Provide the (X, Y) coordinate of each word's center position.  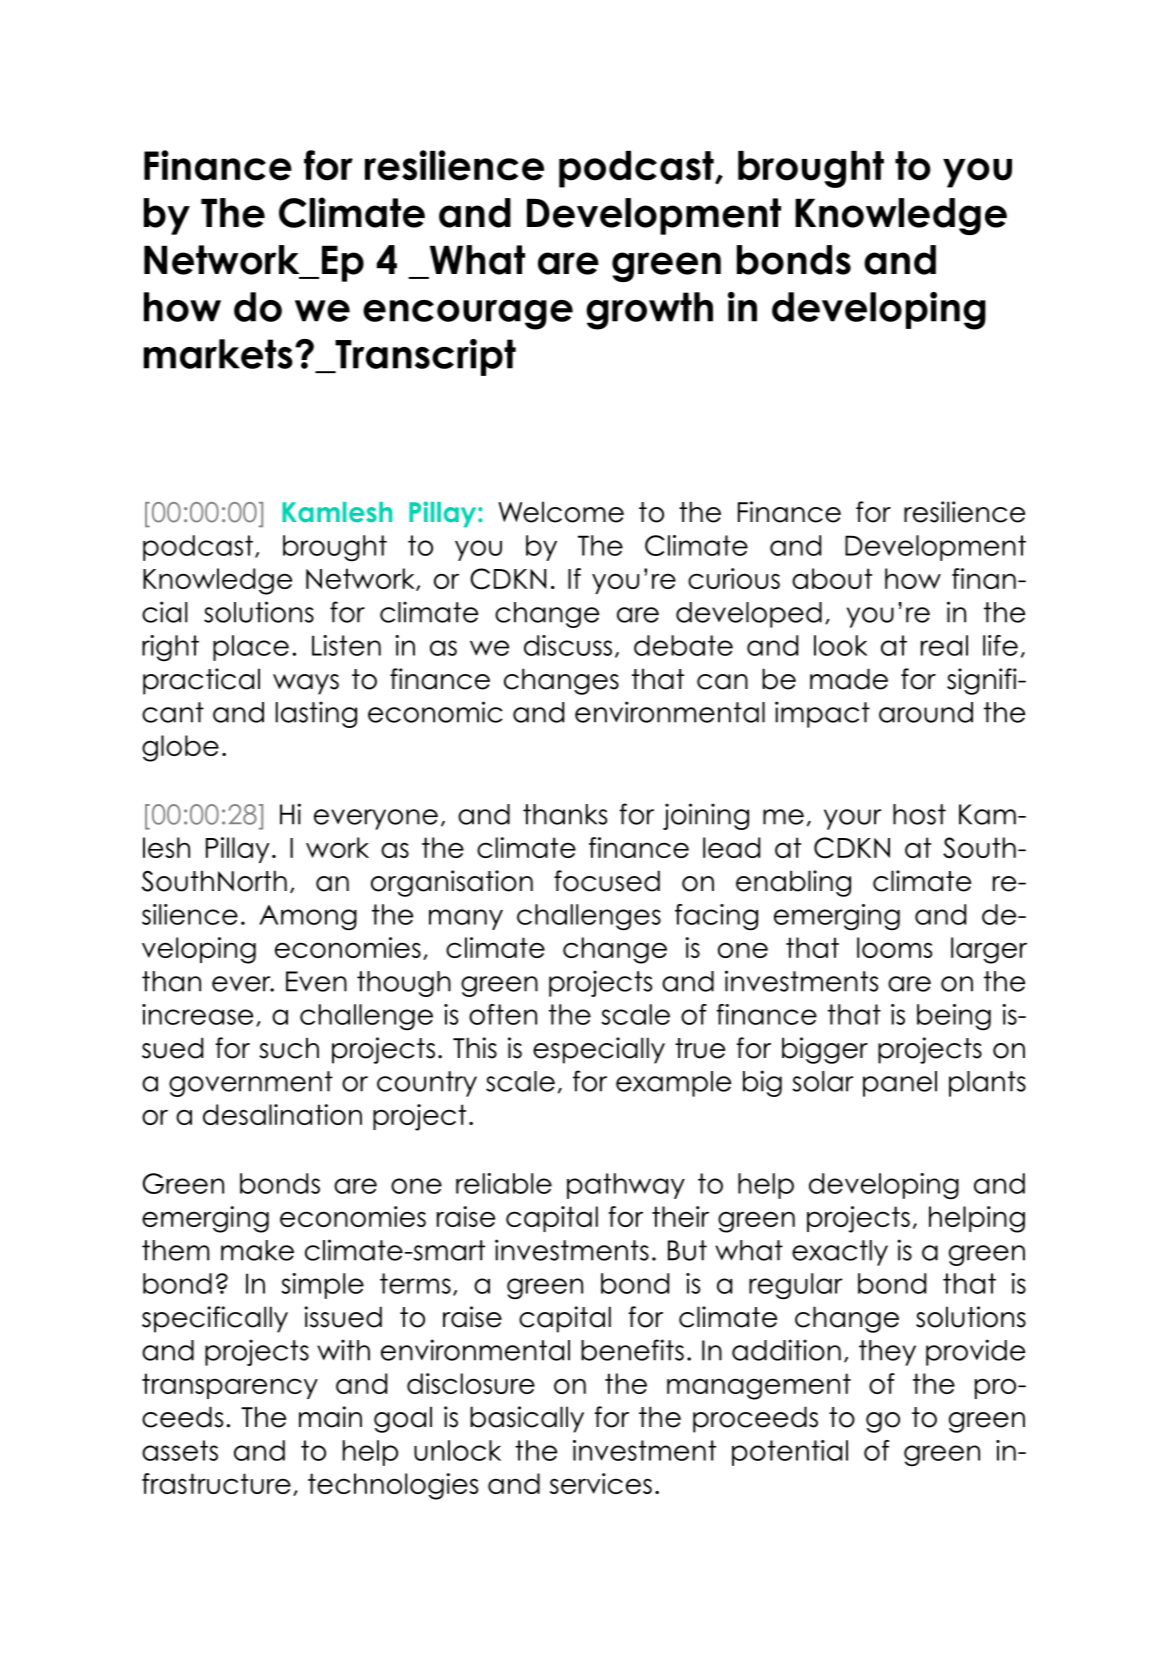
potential (790, 1453)
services (601, 1483)
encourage (468, 315)
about (832, 578)
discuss (568, 645)
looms (894, 947)
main (330, 1417)
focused (607, 881)
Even (316, 981)
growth (649, 311)
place (251, 648)
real (944, 645)
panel (900, 1084)
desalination (282, 1114)
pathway (626, 1186)
